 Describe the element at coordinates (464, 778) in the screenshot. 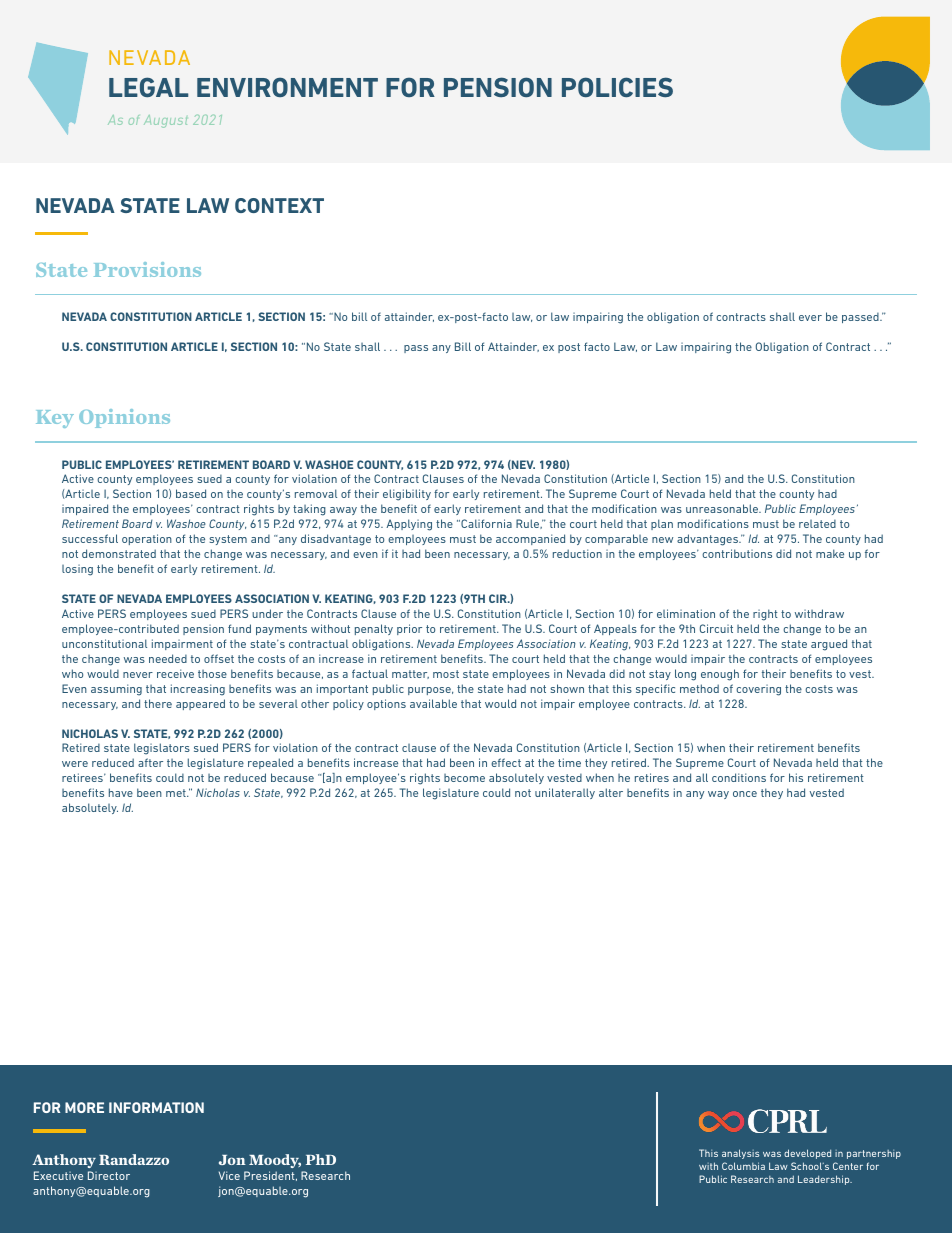

I see `become` at that location.
